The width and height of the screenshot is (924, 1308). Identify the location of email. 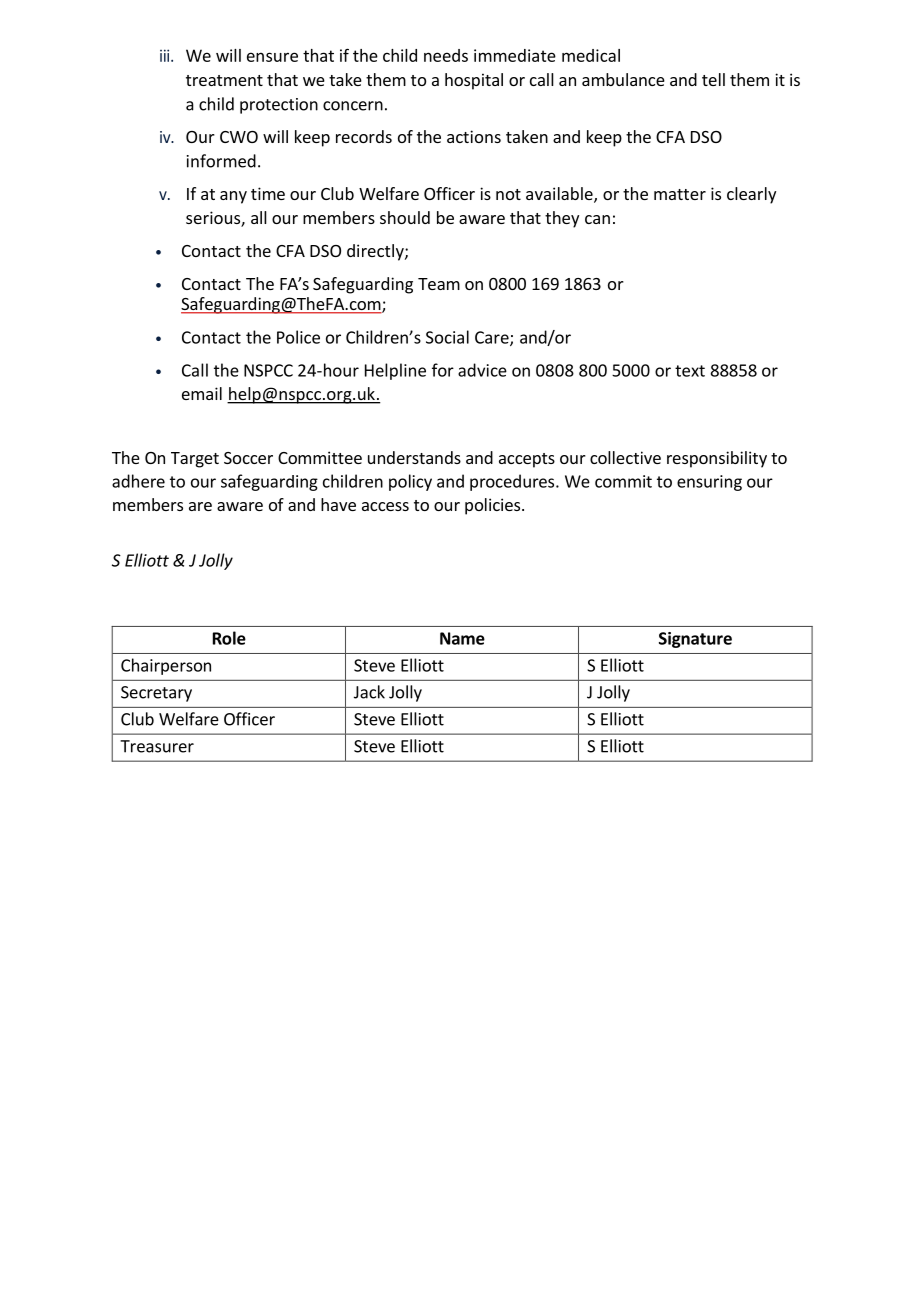
(202, 393).
